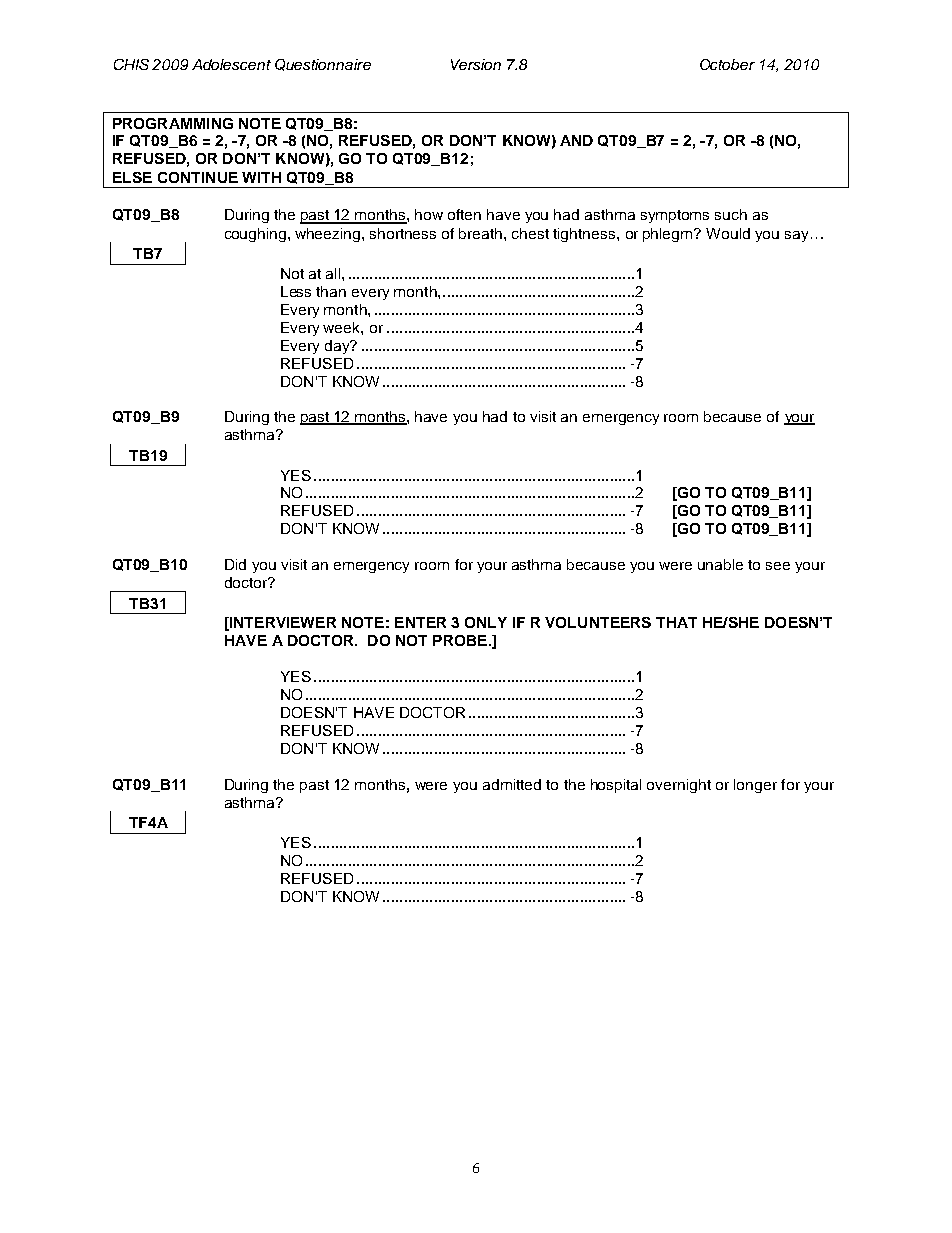 This page has height=1233, width=952. Describe the element at coordinates (486, 622) in the page. I see `ONLY` at that location.
